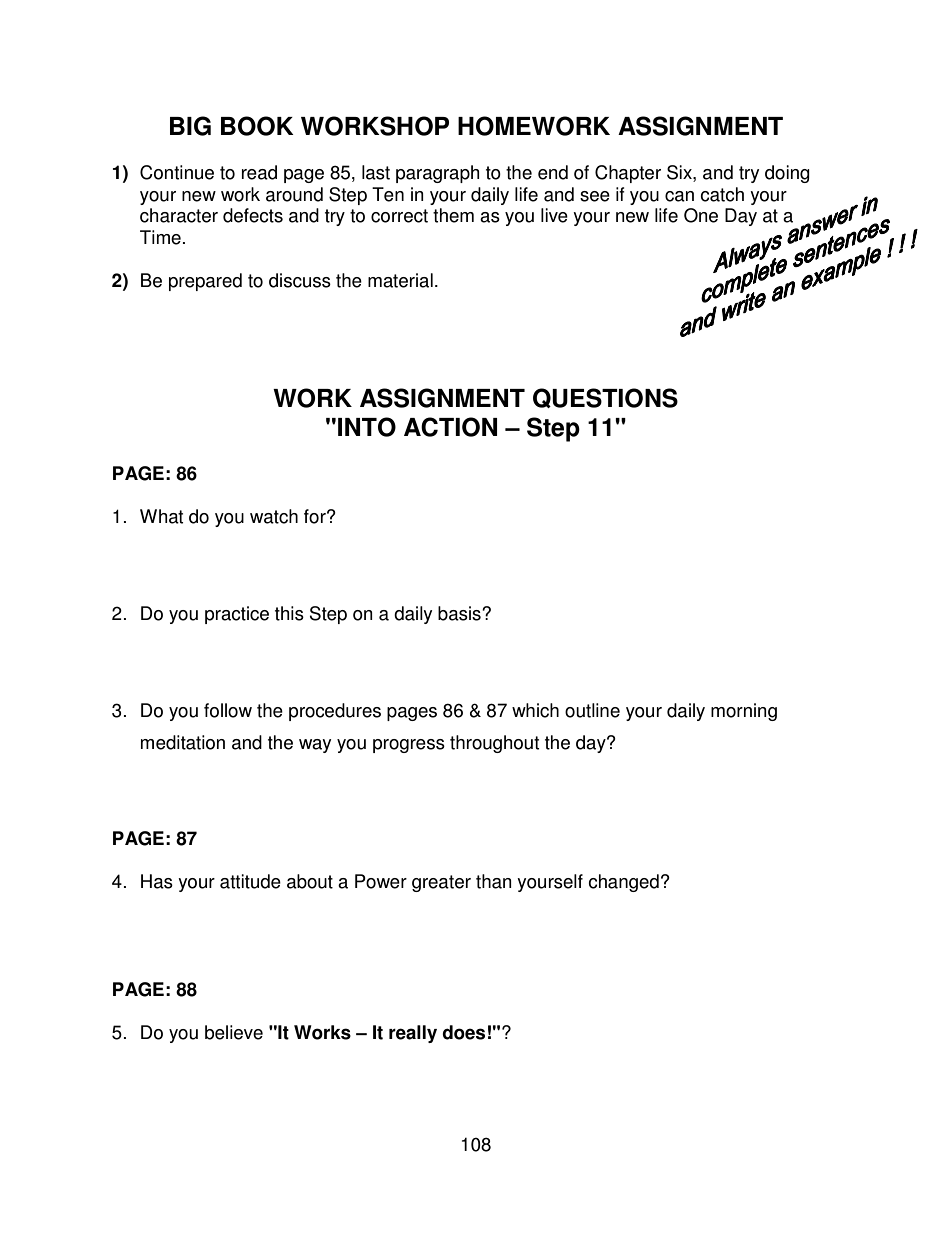  I want to click on paragraph, so click(437, 174).
